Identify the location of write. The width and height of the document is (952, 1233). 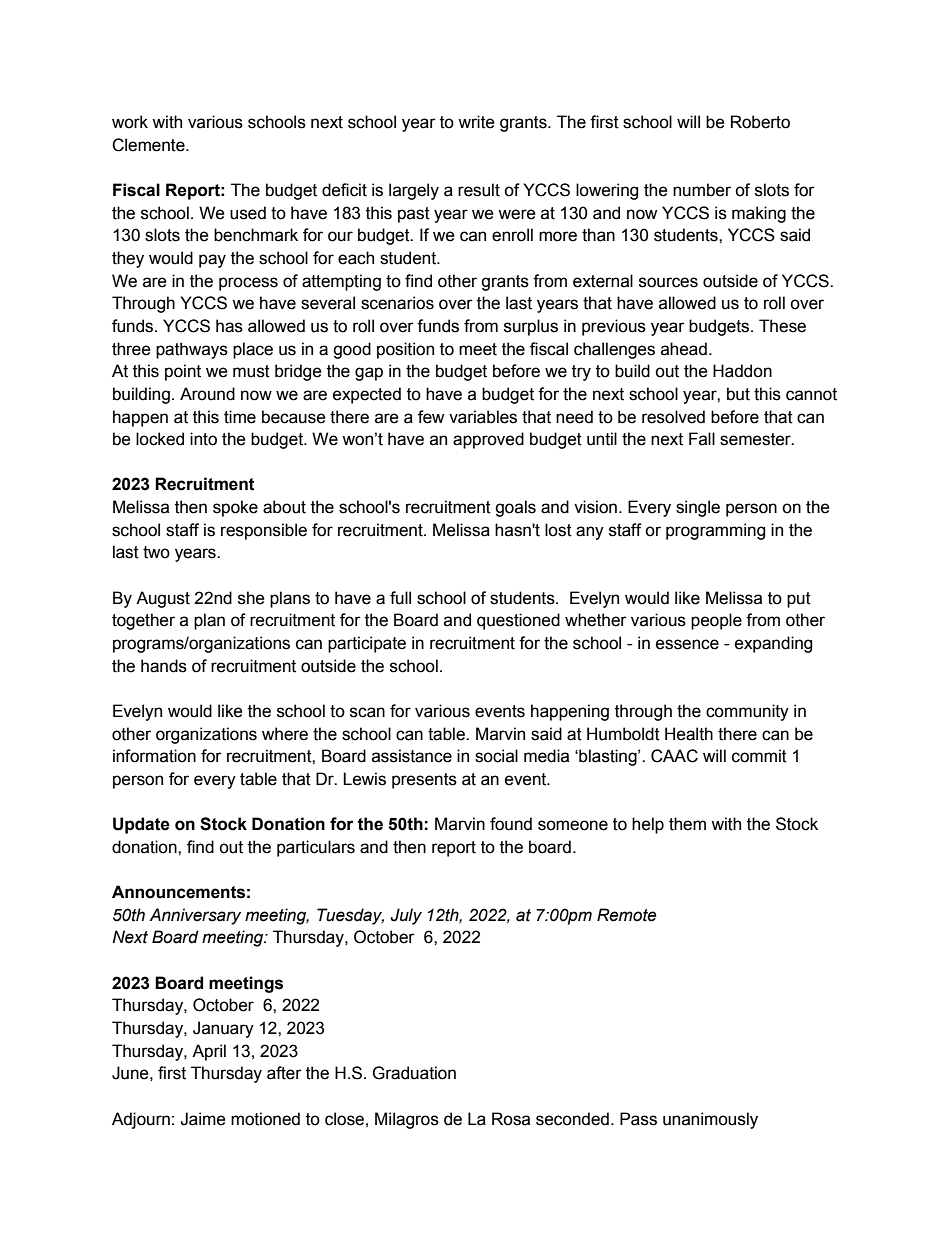
(476, 122).
